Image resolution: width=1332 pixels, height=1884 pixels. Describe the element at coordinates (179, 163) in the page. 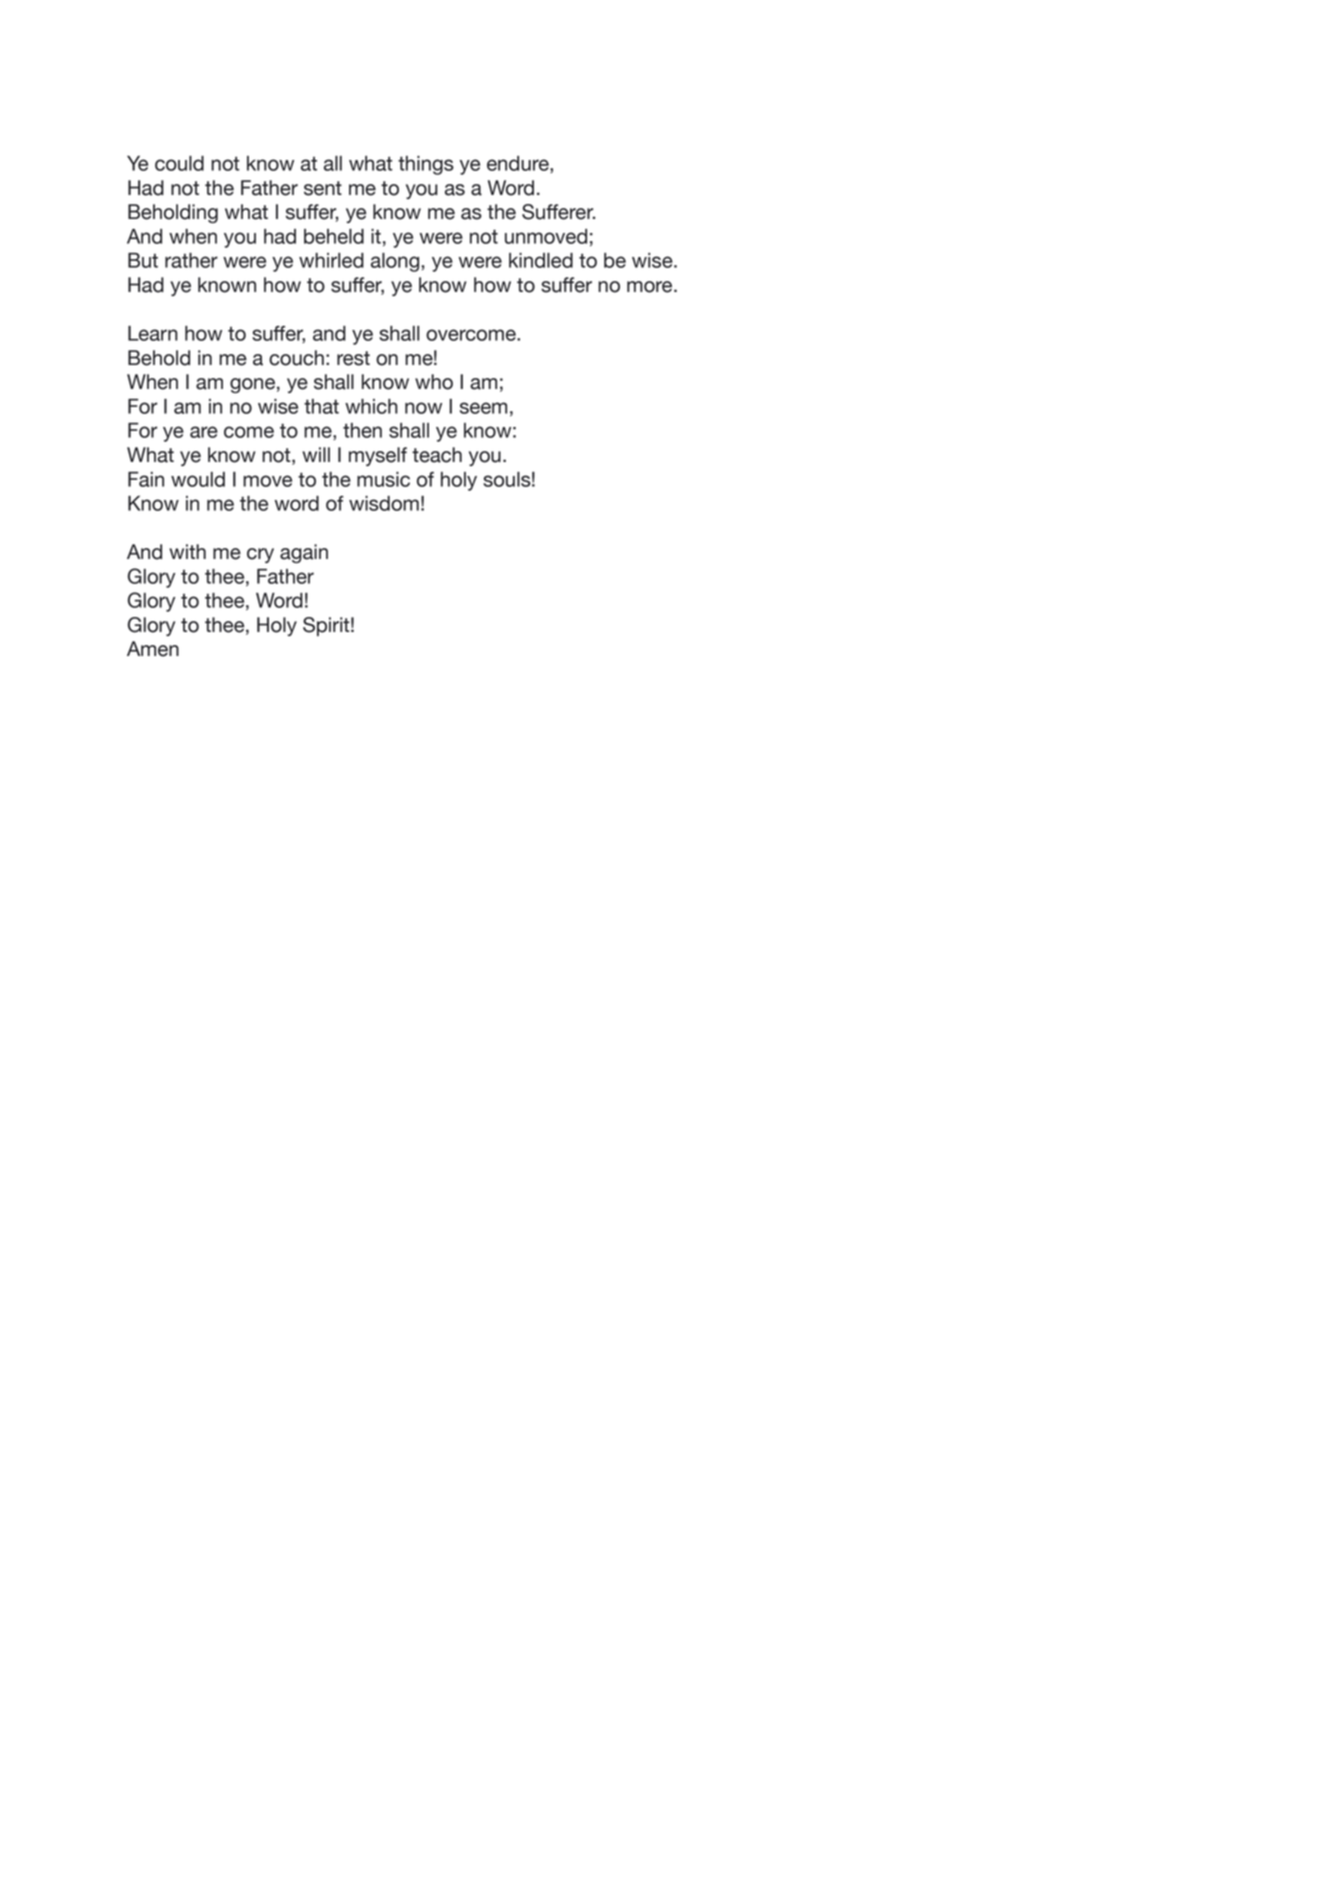

I see `could` at that location.
